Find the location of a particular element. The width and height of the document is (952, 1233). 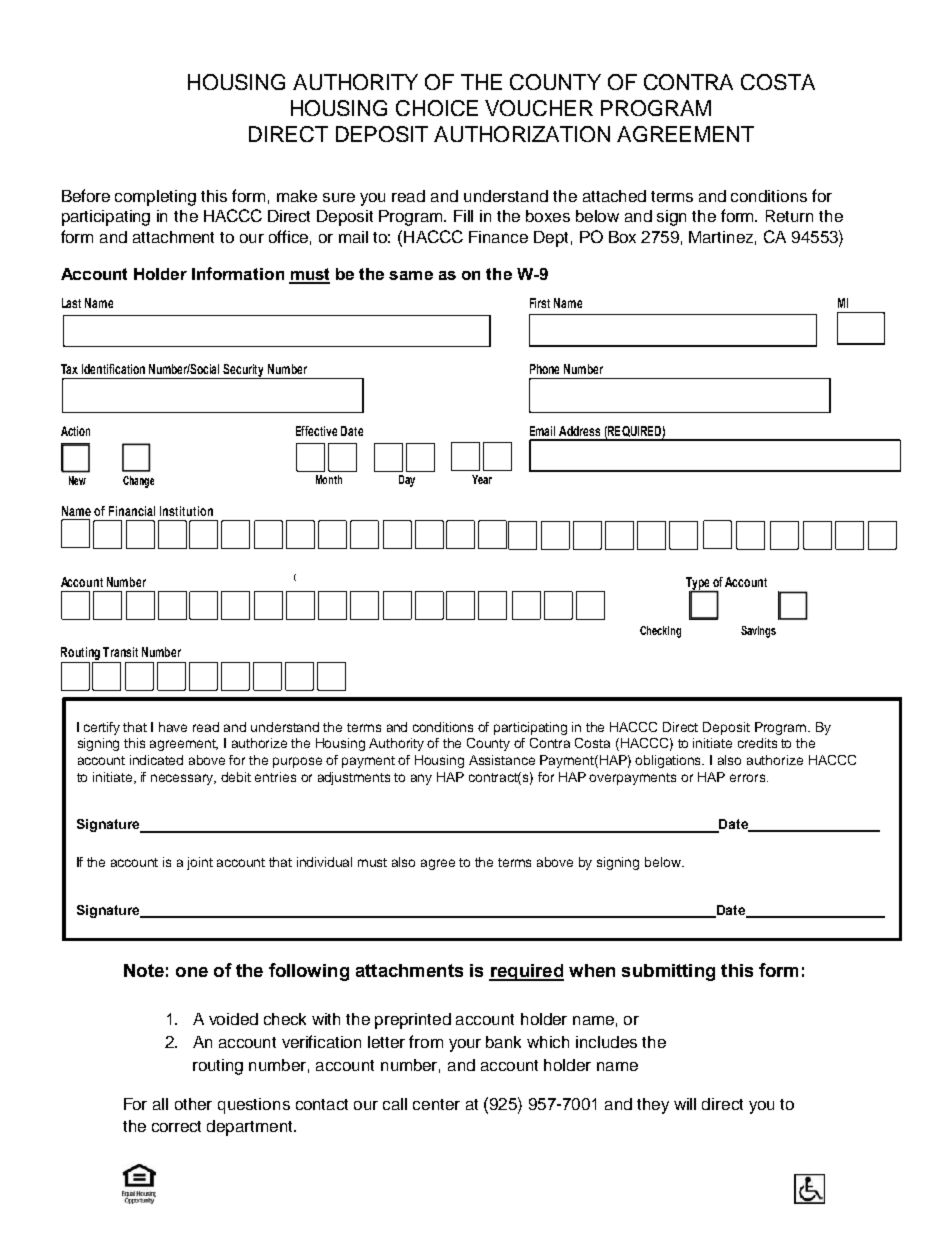

Identification is located at coordinates (113, 369).
